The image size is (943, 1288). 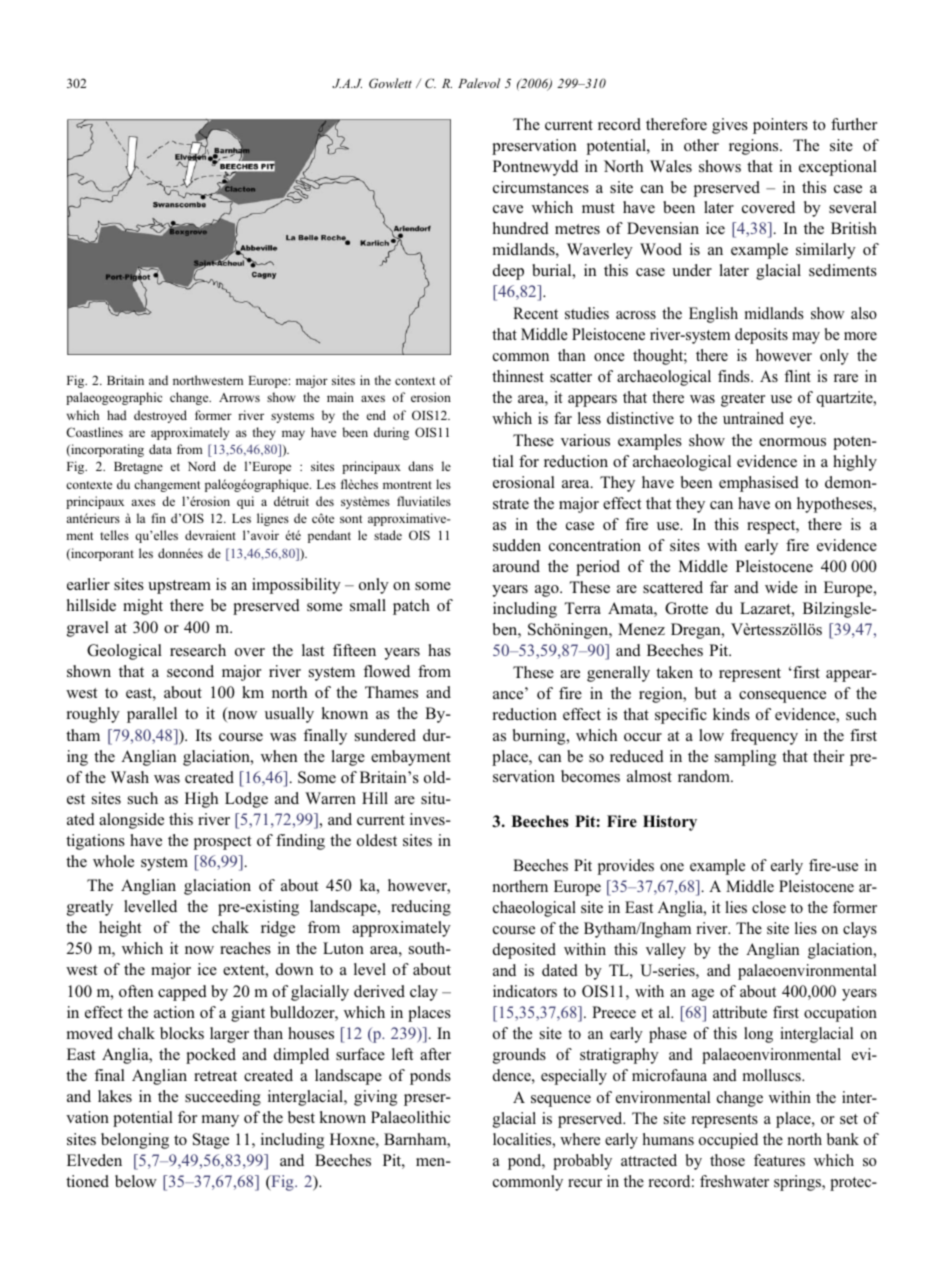 I want to click on Palaeolithic, so click(x=410, y=1117).
